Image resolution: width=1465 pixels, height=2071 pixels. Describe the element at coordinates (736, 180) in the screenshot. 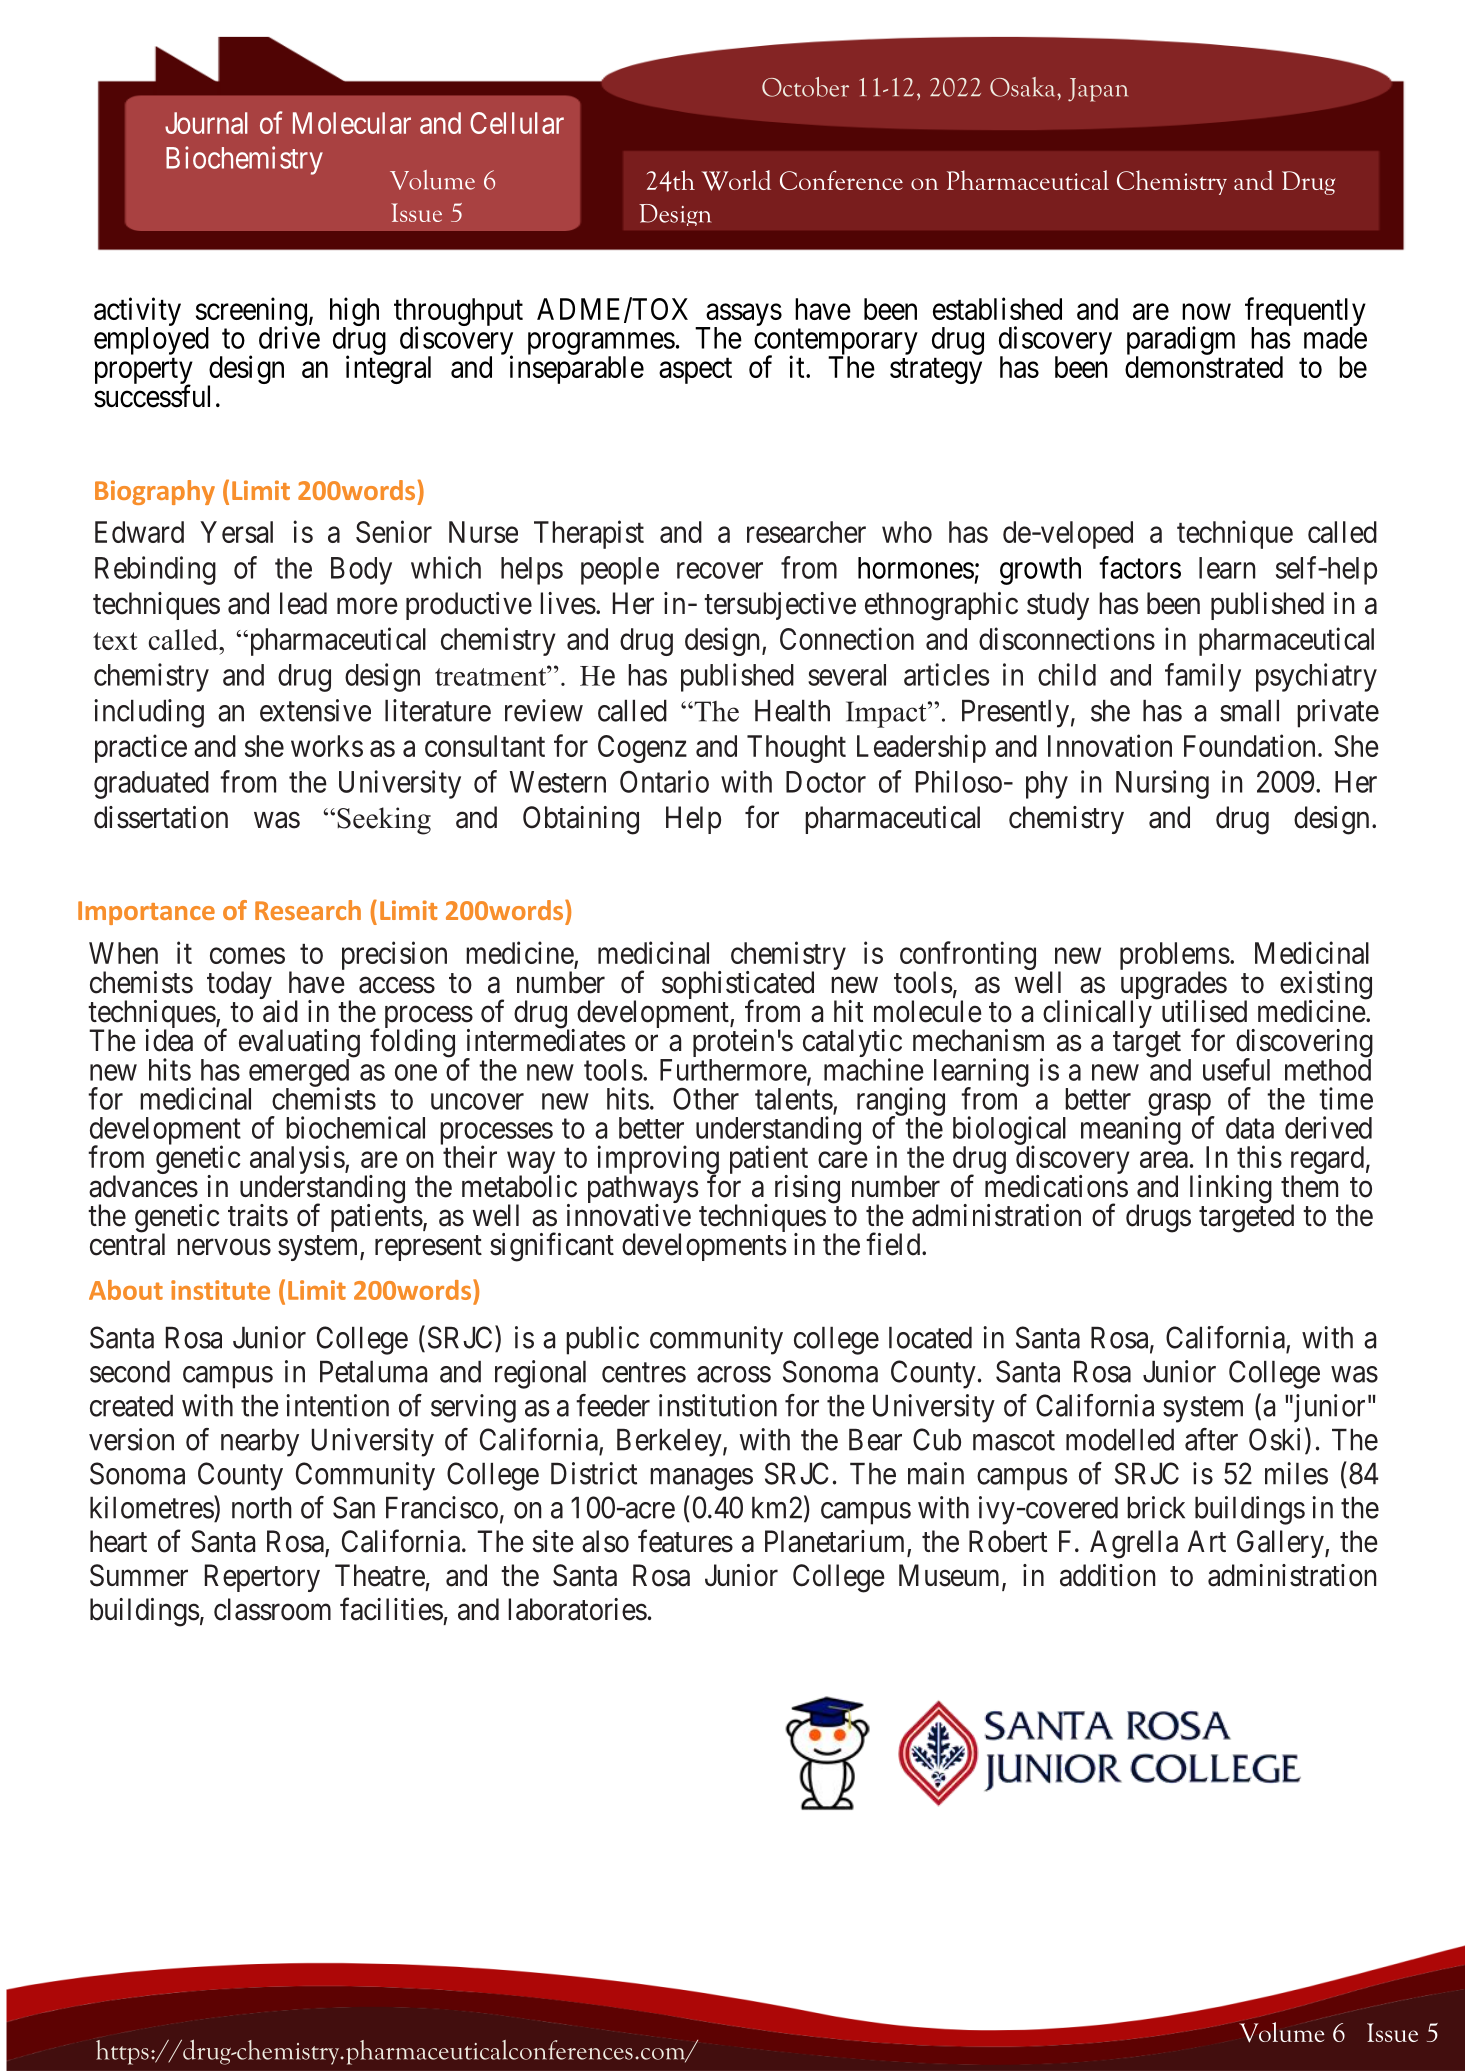

I see `World` at that location.
